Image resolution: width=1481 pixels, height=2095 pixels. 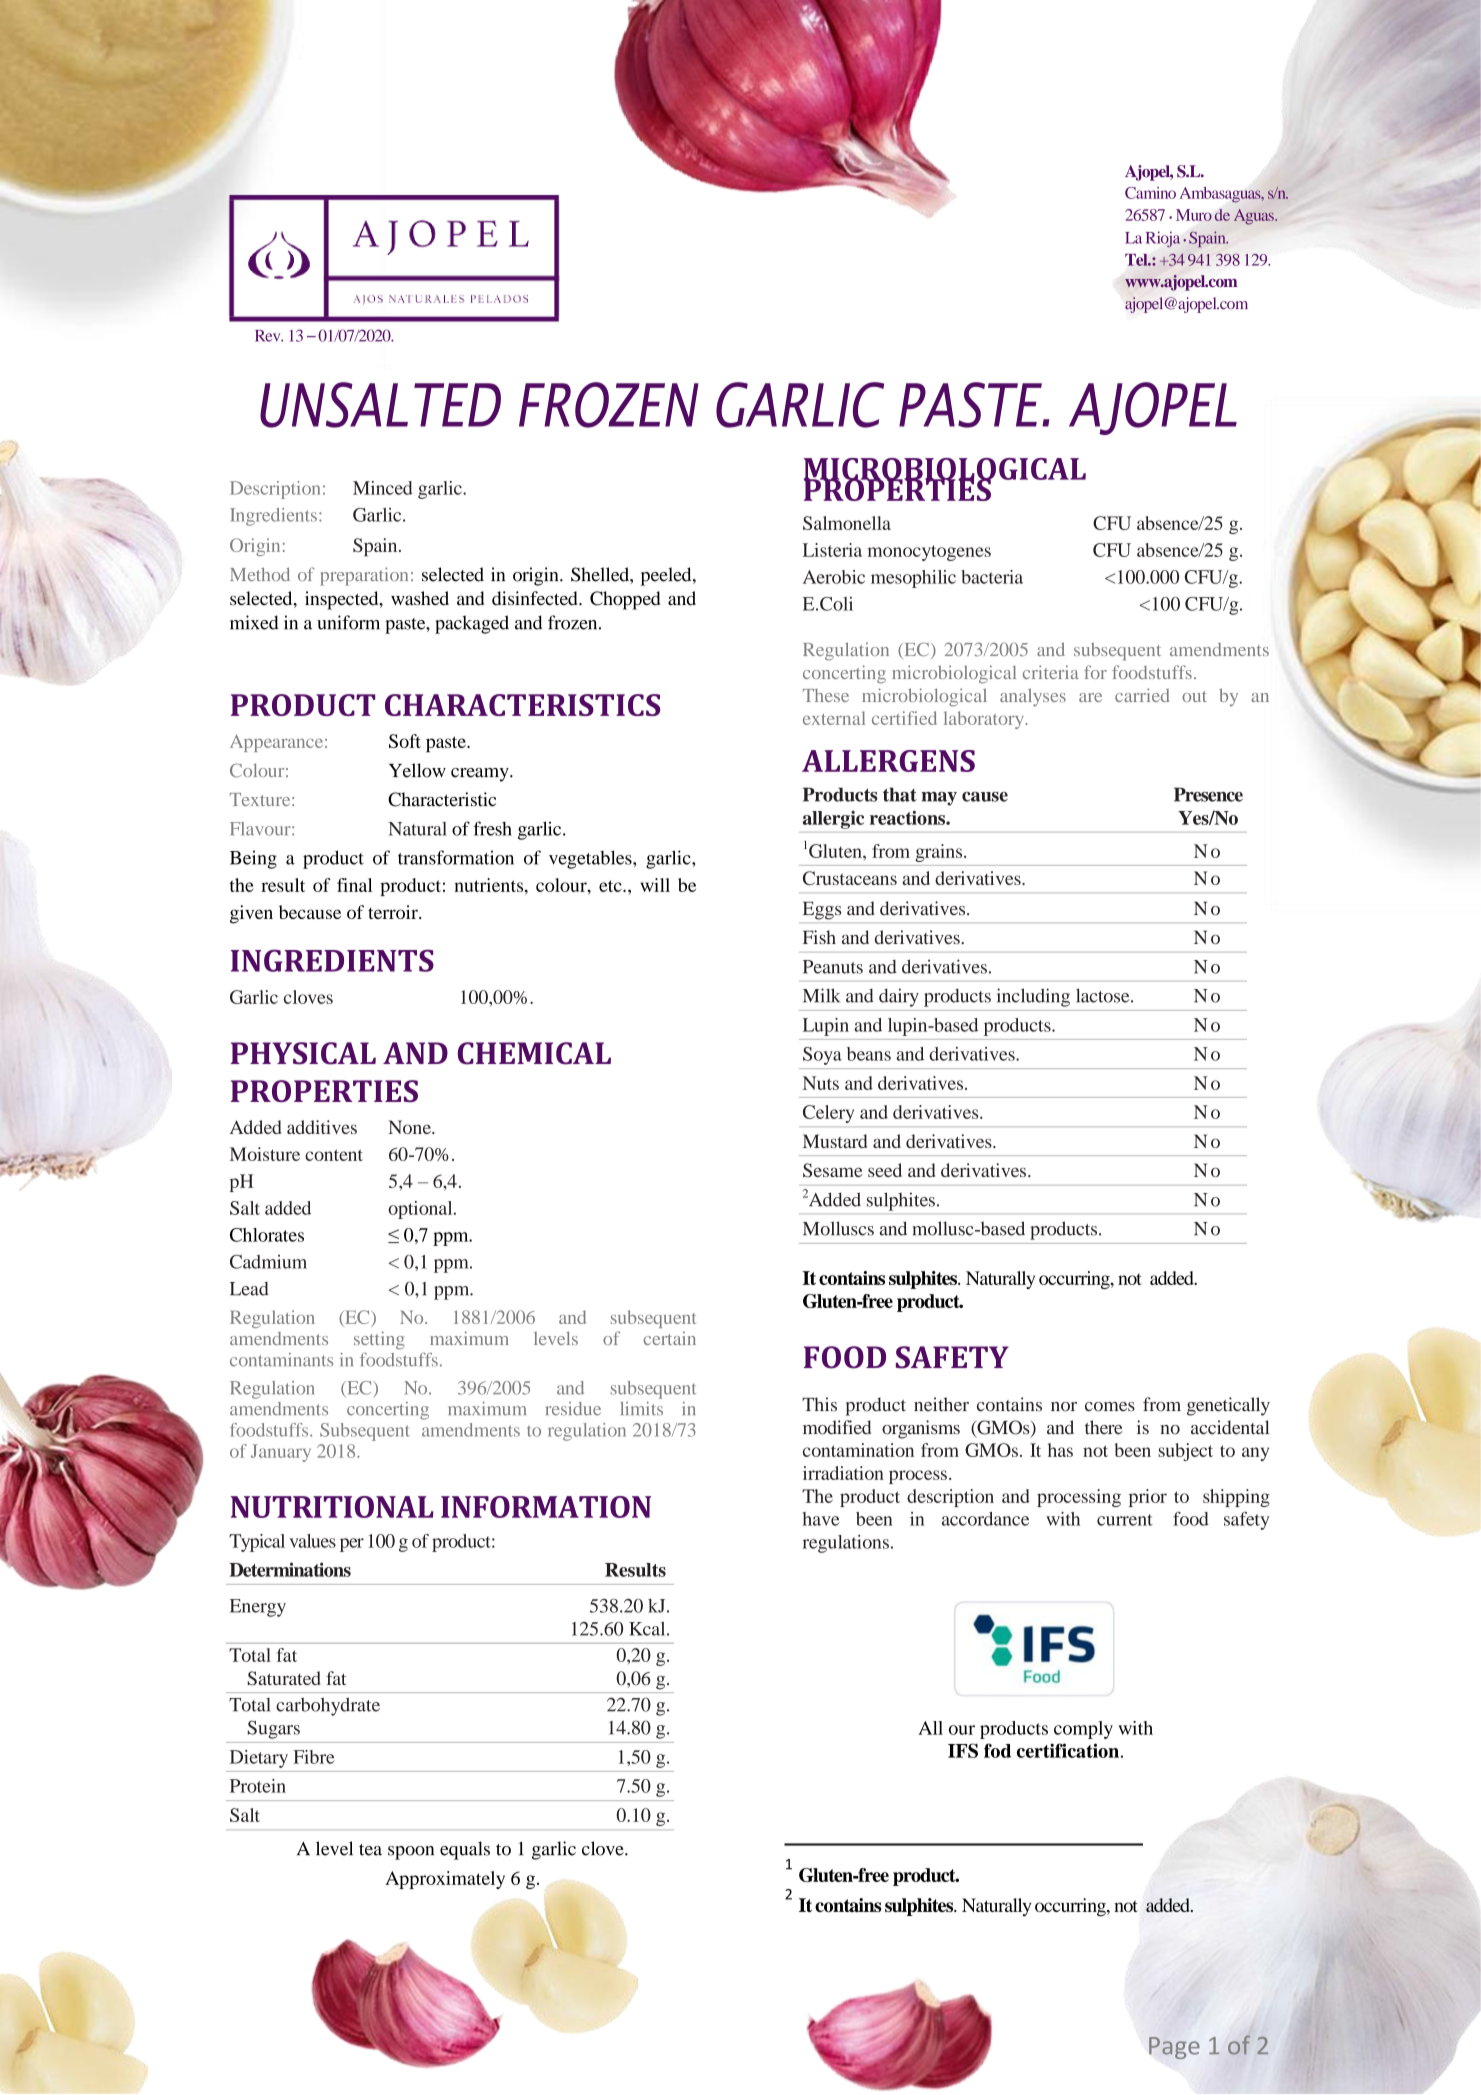 What do you see at coordinates (465, 1850) in the page?
I see `equals` at bounding box center [465, 1850].
